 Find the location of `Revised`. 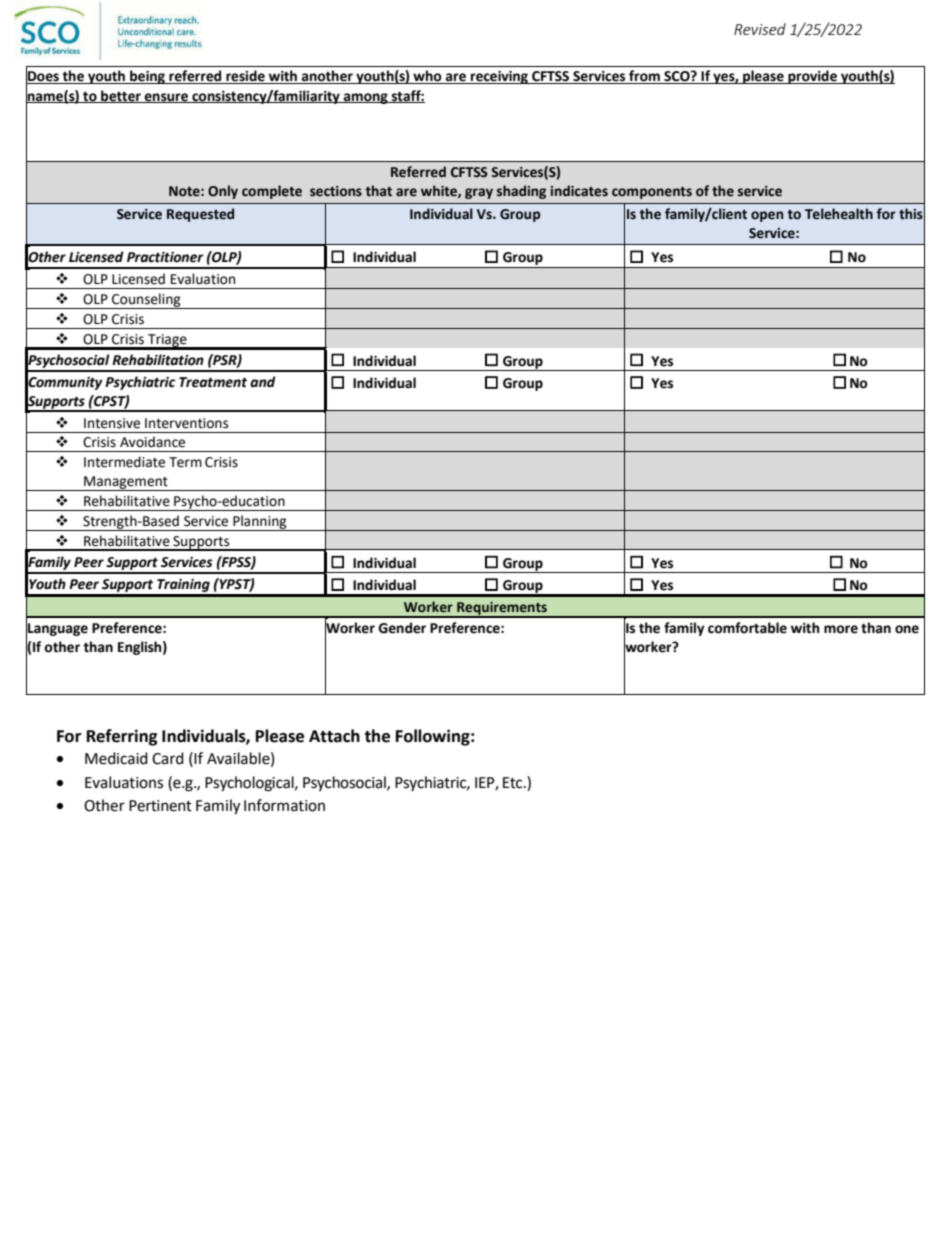

Revised is located at coordinates (760, 29).
